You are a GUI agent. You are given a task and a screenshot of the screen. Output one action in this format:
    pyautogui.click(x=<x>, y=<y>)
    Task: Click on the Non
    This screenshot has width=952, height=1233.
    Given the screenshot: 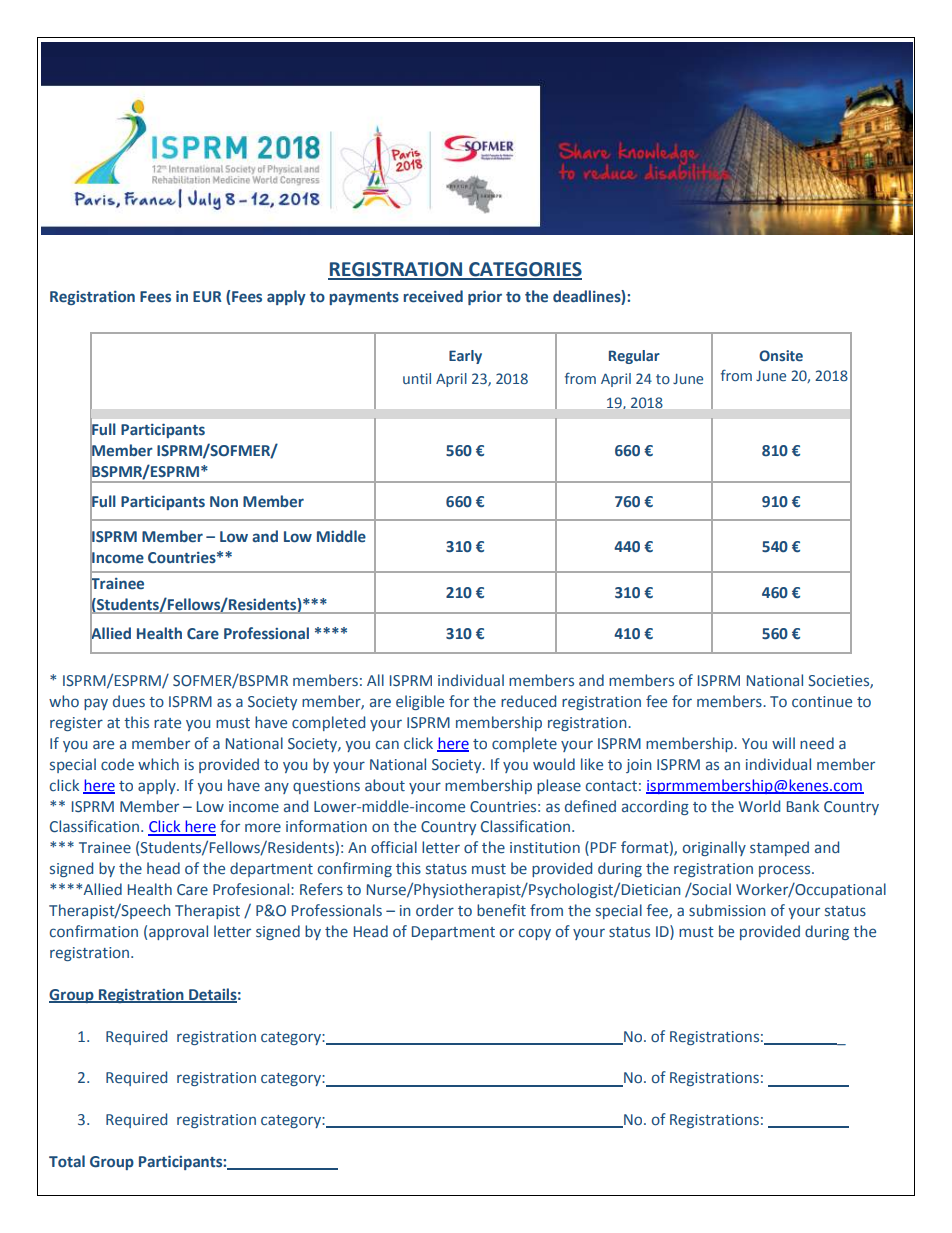 What is the action you would take?
    pyautogui.click(x=224, y=501)
